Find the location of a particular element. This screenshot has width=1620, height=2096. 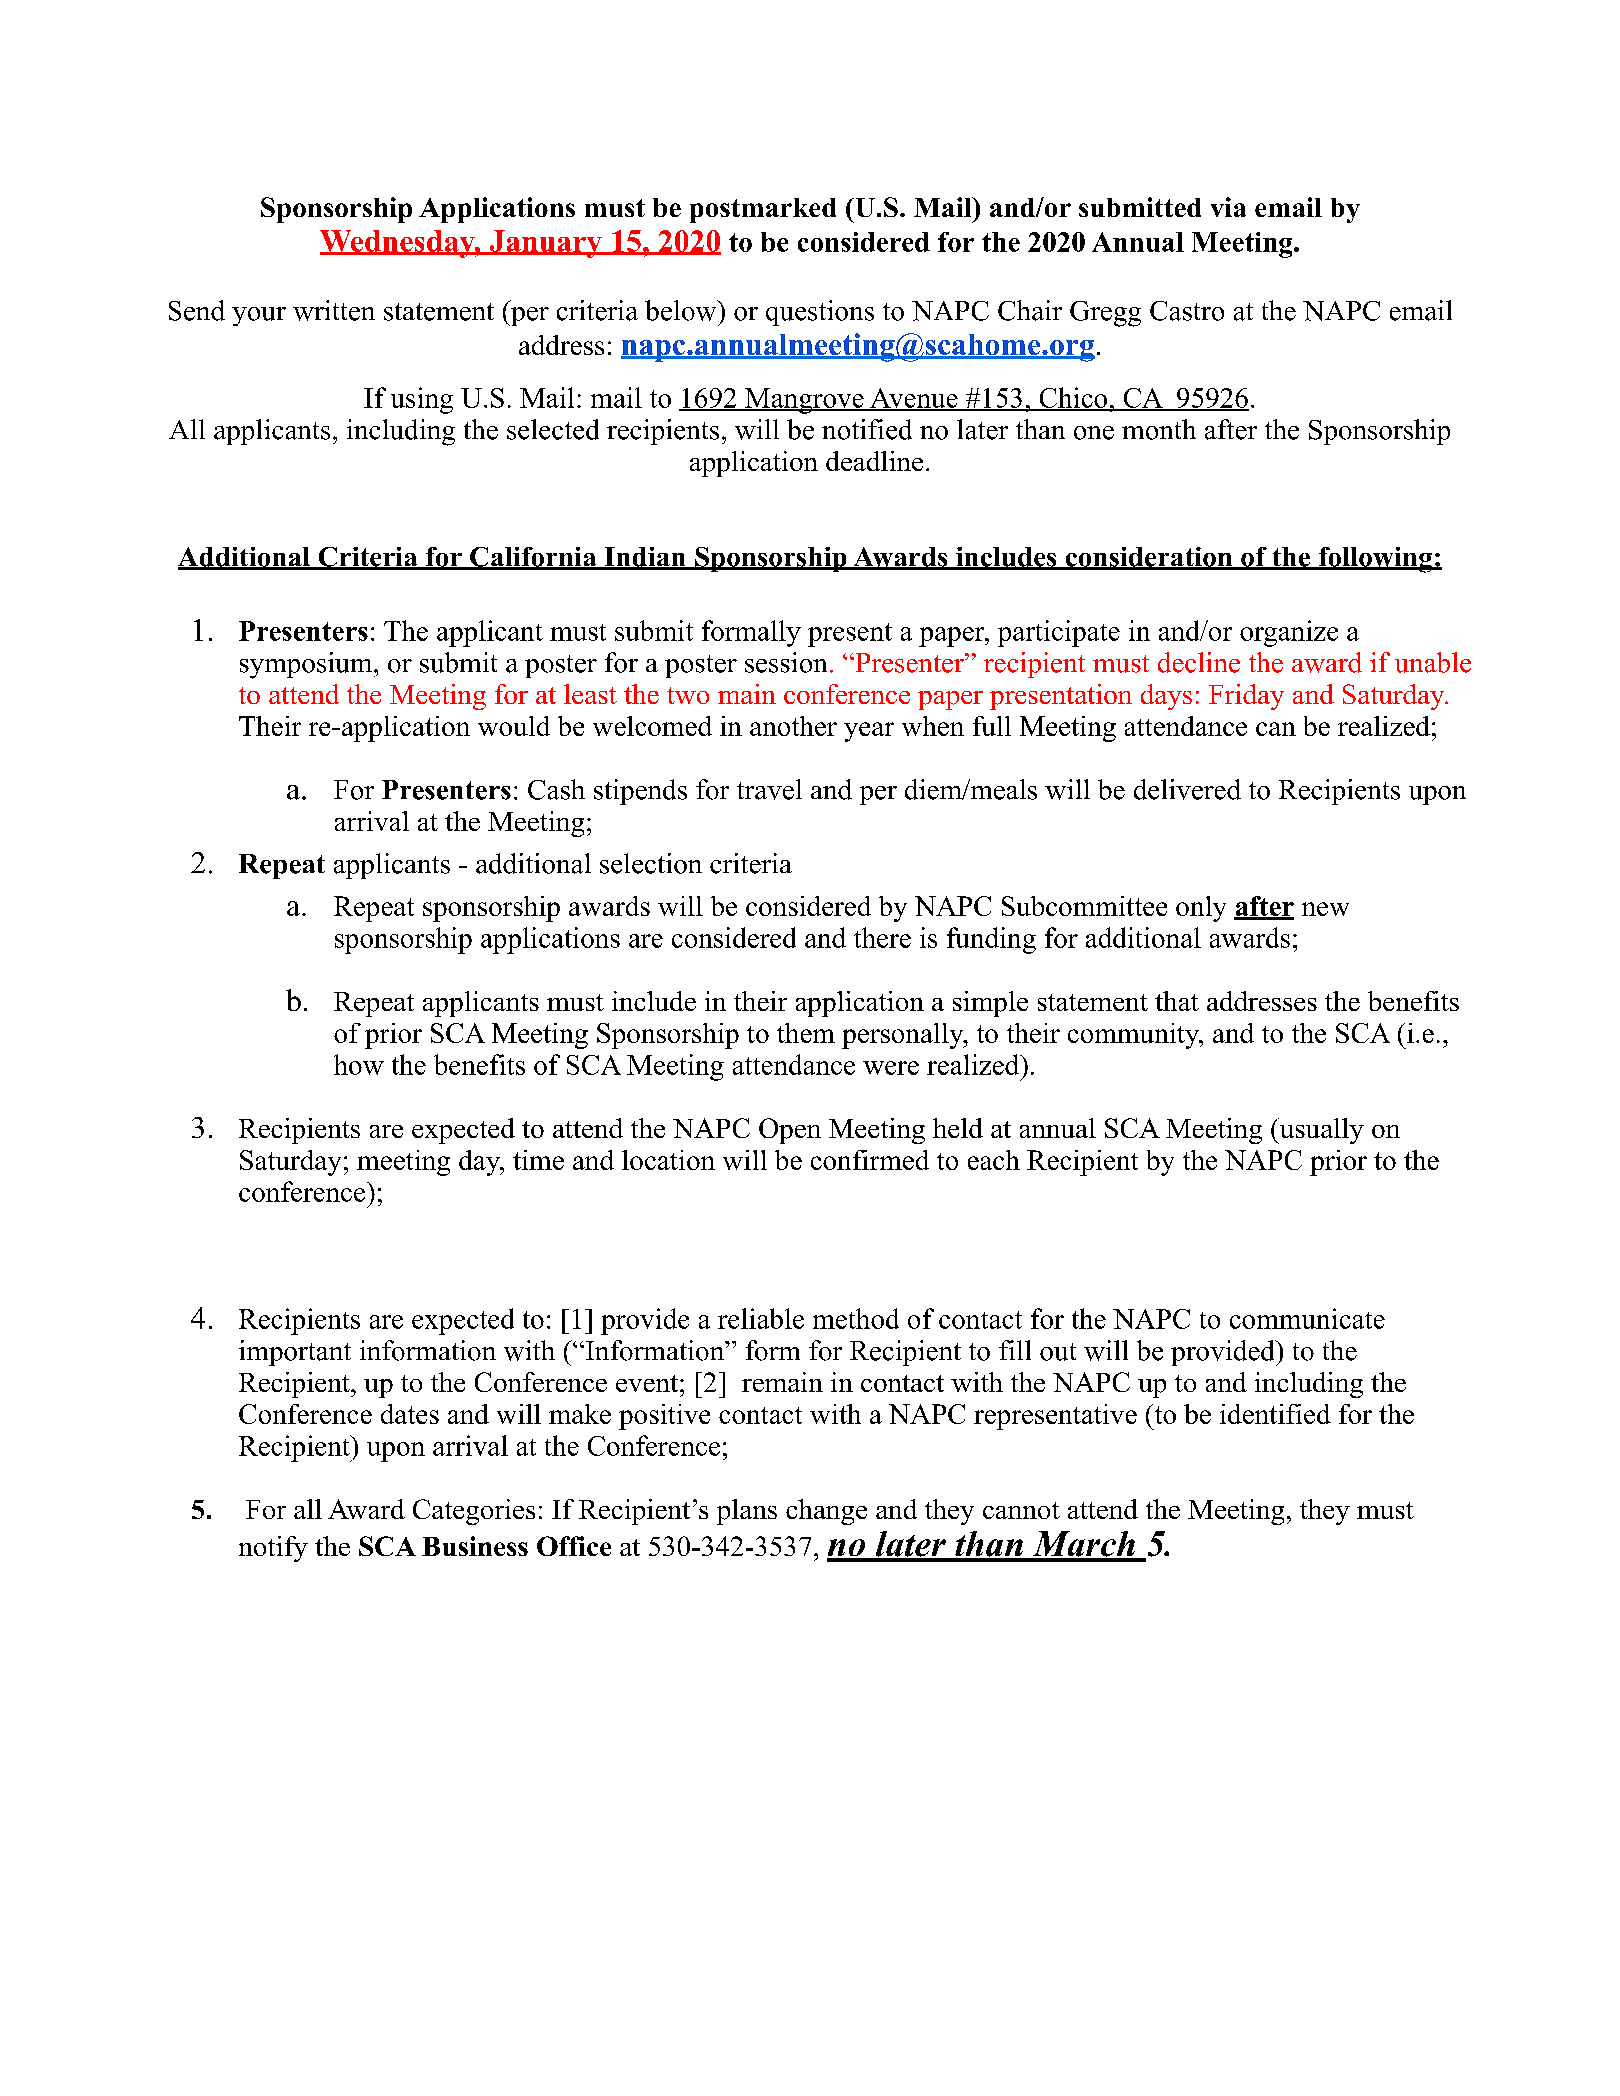

via is located at coordinates (1228, 207).
